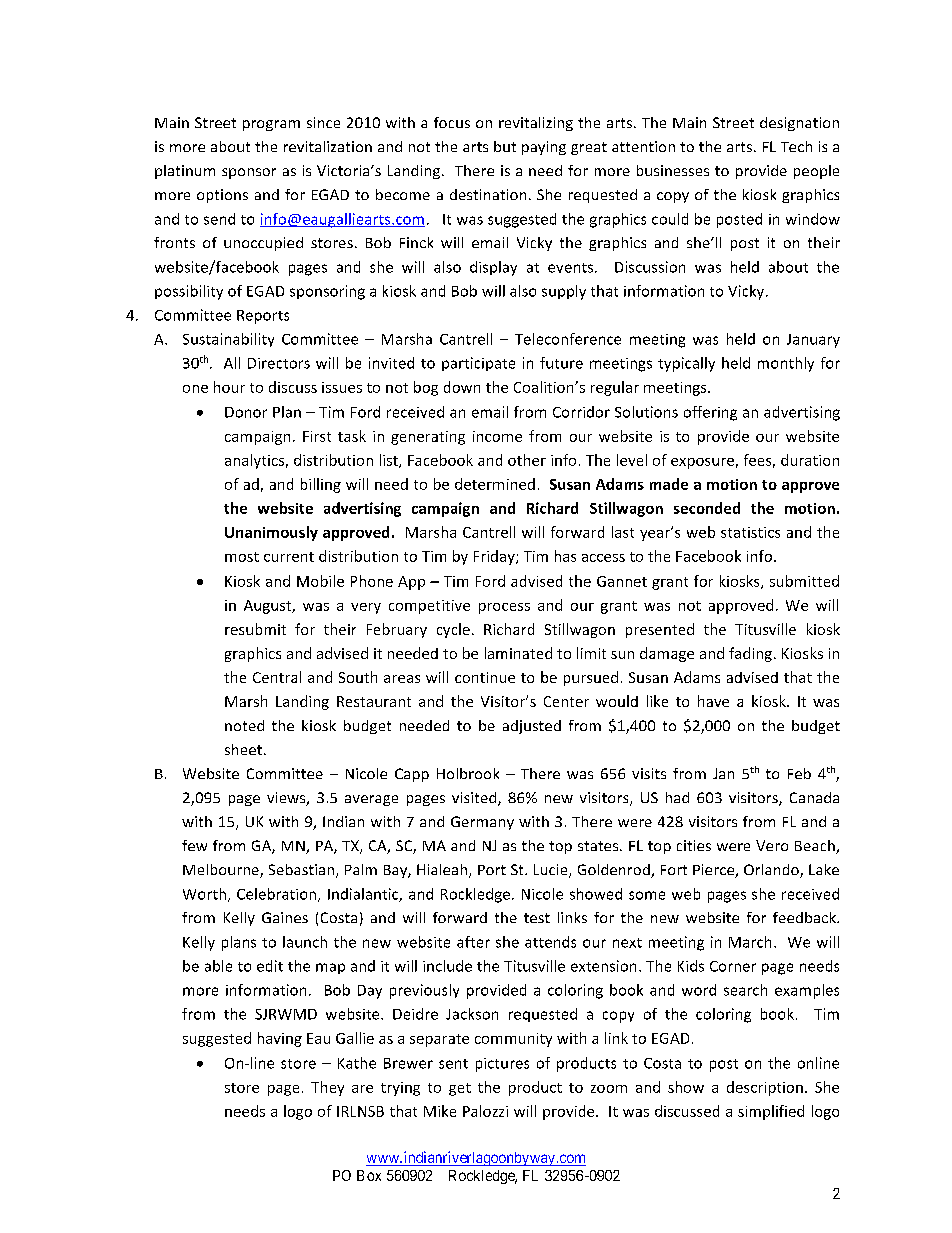 This document has height=1233, width=952. Describe the element at coordinates (750, 654) in the document. I see `fading` at that location.
